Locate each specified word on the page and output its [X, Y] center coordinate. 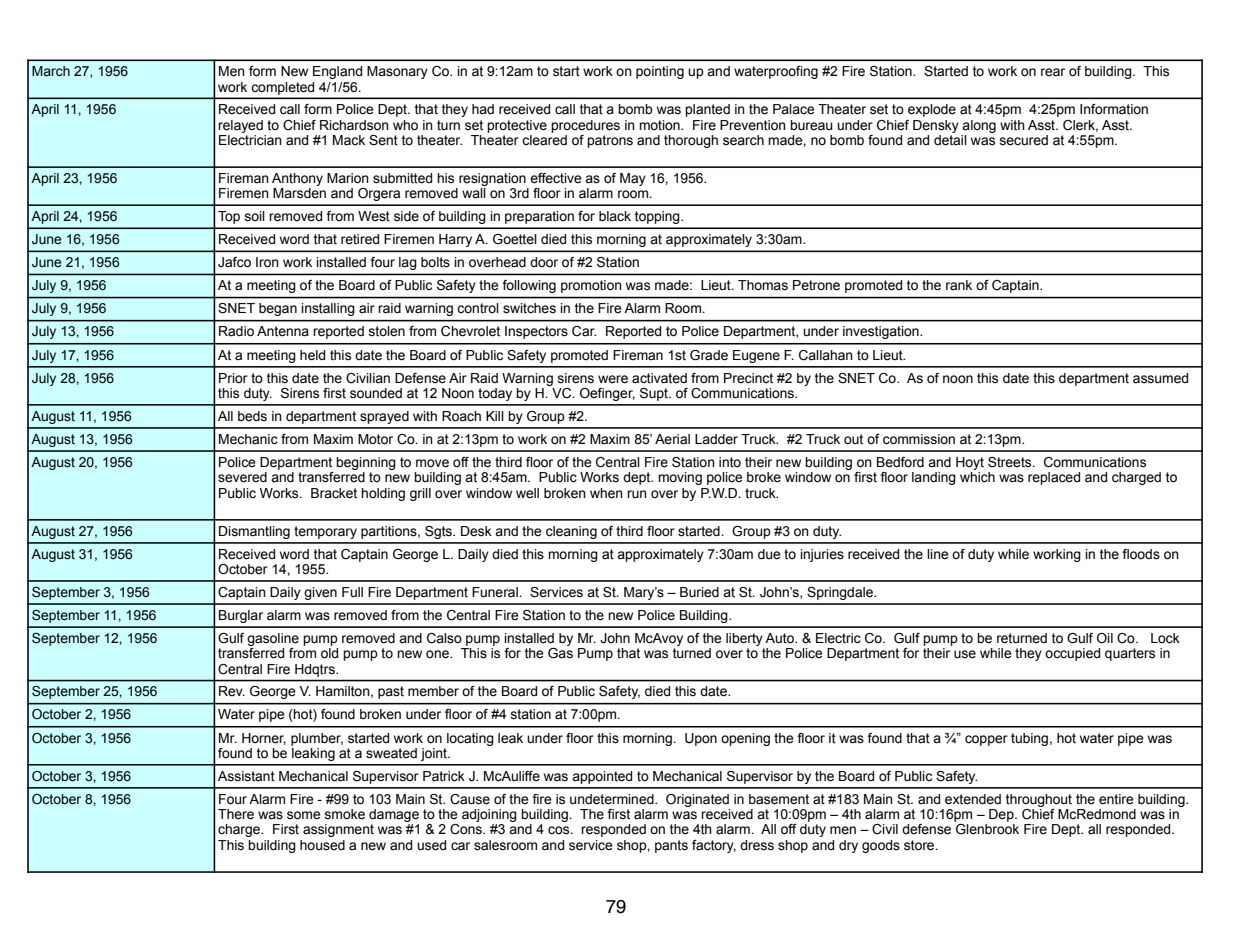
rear [1053, 72]
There [236, 814]
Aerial [672, 439]
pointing [660, 72]
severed [242, 477]
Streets [1011, 462]
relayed [240, 126]
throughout [1039, 800]
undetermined [613, 799]
